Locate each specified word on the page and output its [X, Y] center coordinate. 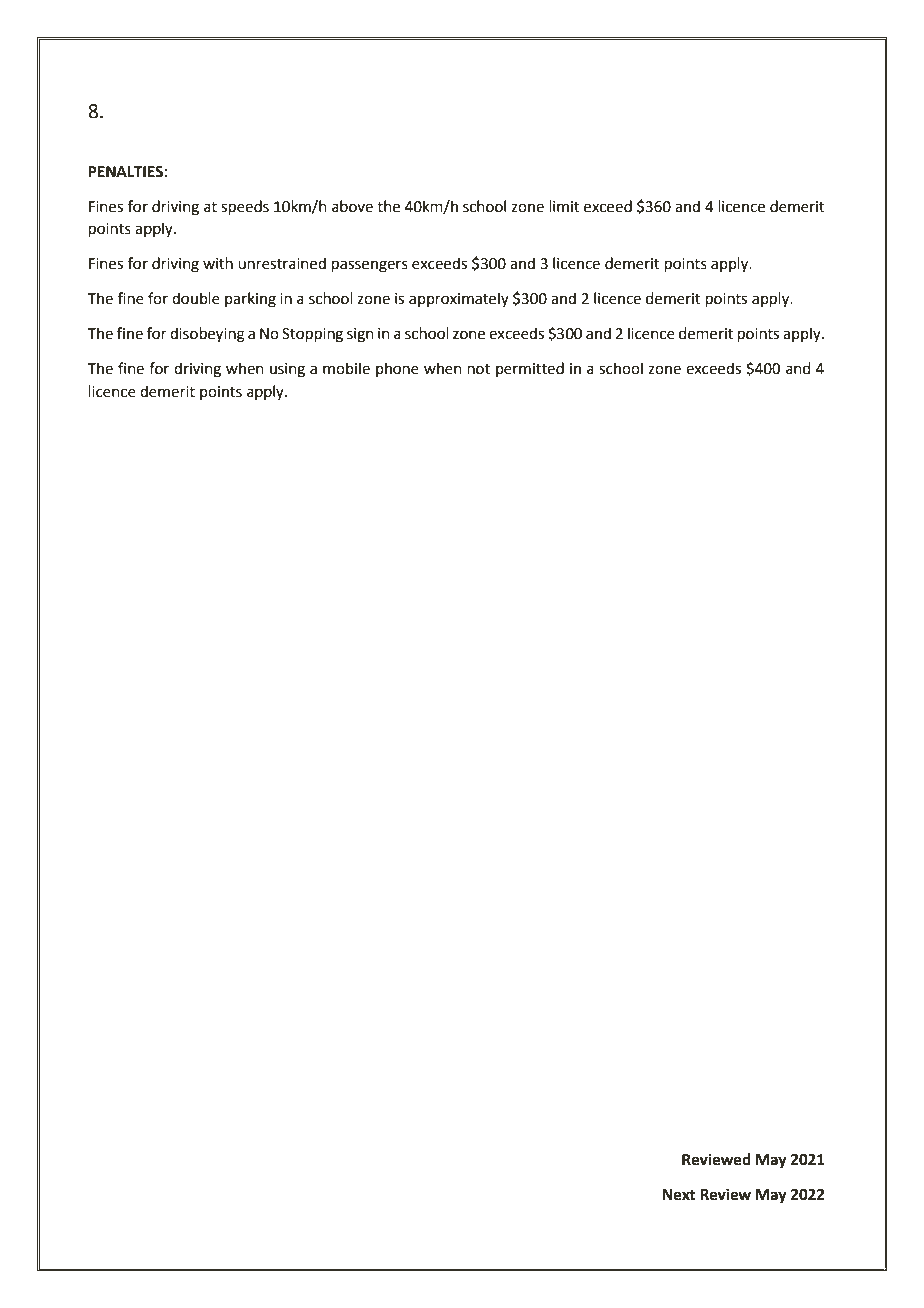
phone [397, 369]
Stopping [312, 335]
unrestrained [282, 263]
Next [679, 1195]
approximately [459, 299]
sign [360, 335]
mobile [346, 368]
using [287, 370]
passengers [370, 266]
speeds [245, 208]
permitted [530, 369]
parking [250, 300]
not [479, 369]
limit [565, 206]
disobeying [207, 335]
